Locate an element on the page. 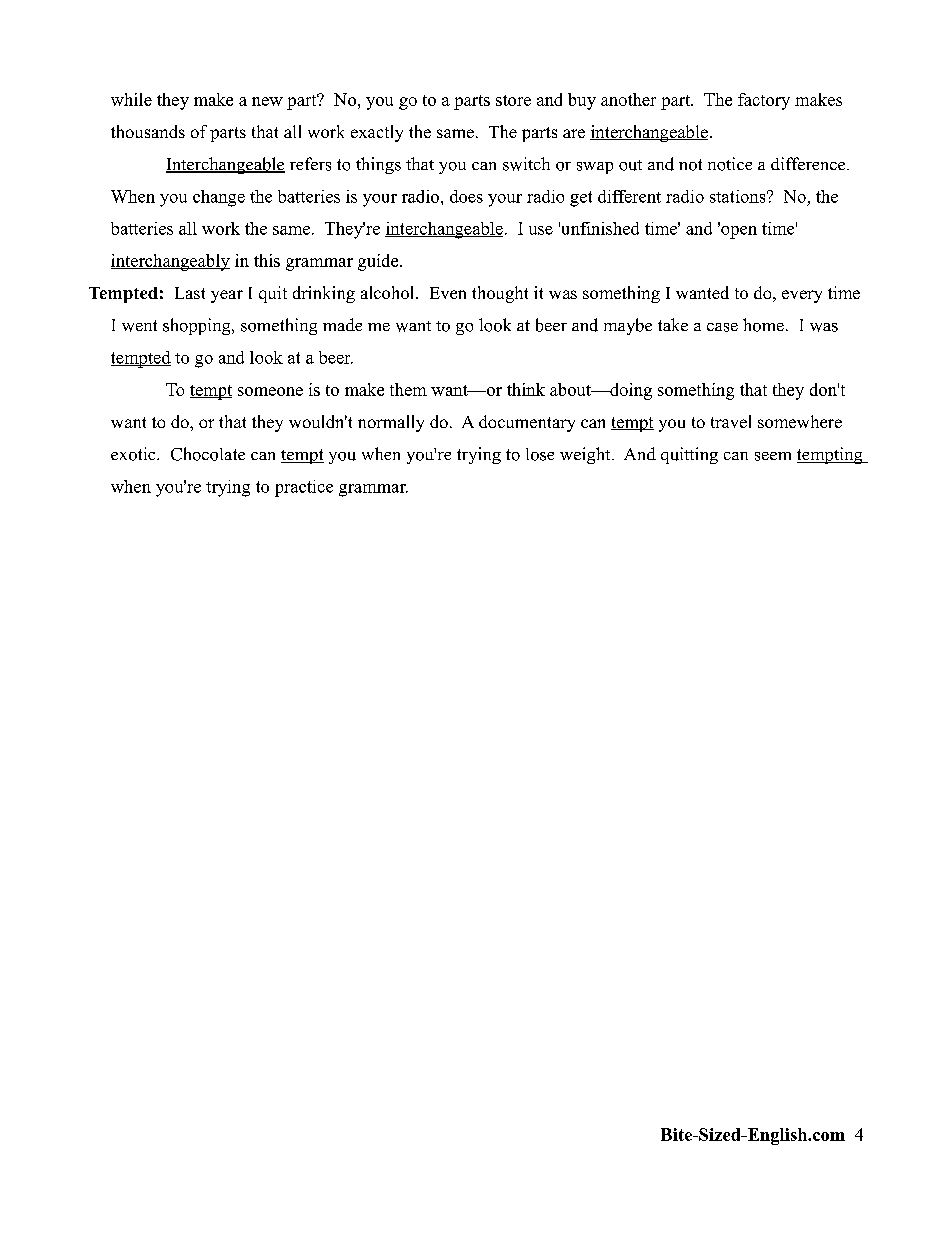  store is located at coordinates (513, 100).
